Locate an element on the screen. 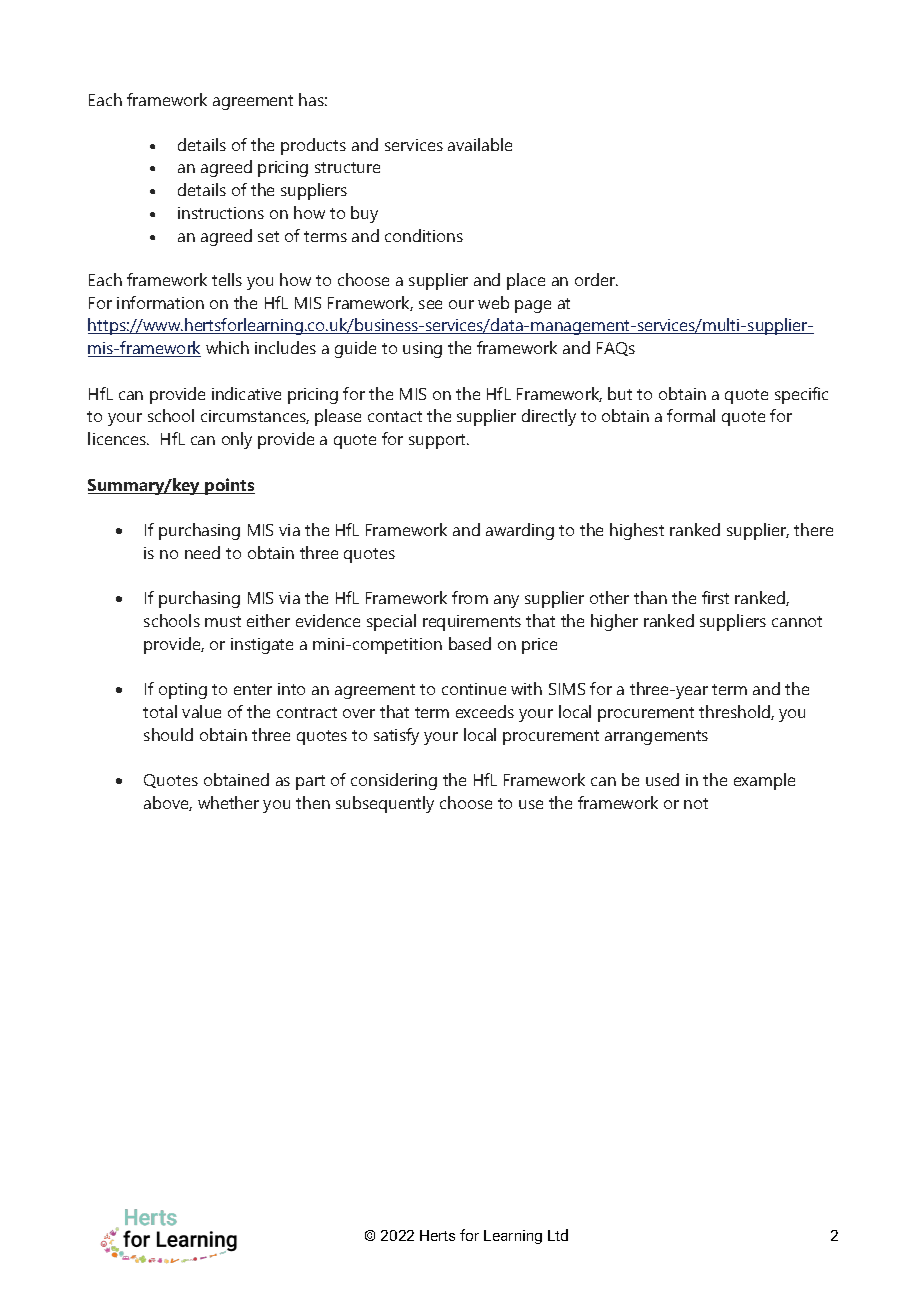  order is located at coordinates (596, 279).
